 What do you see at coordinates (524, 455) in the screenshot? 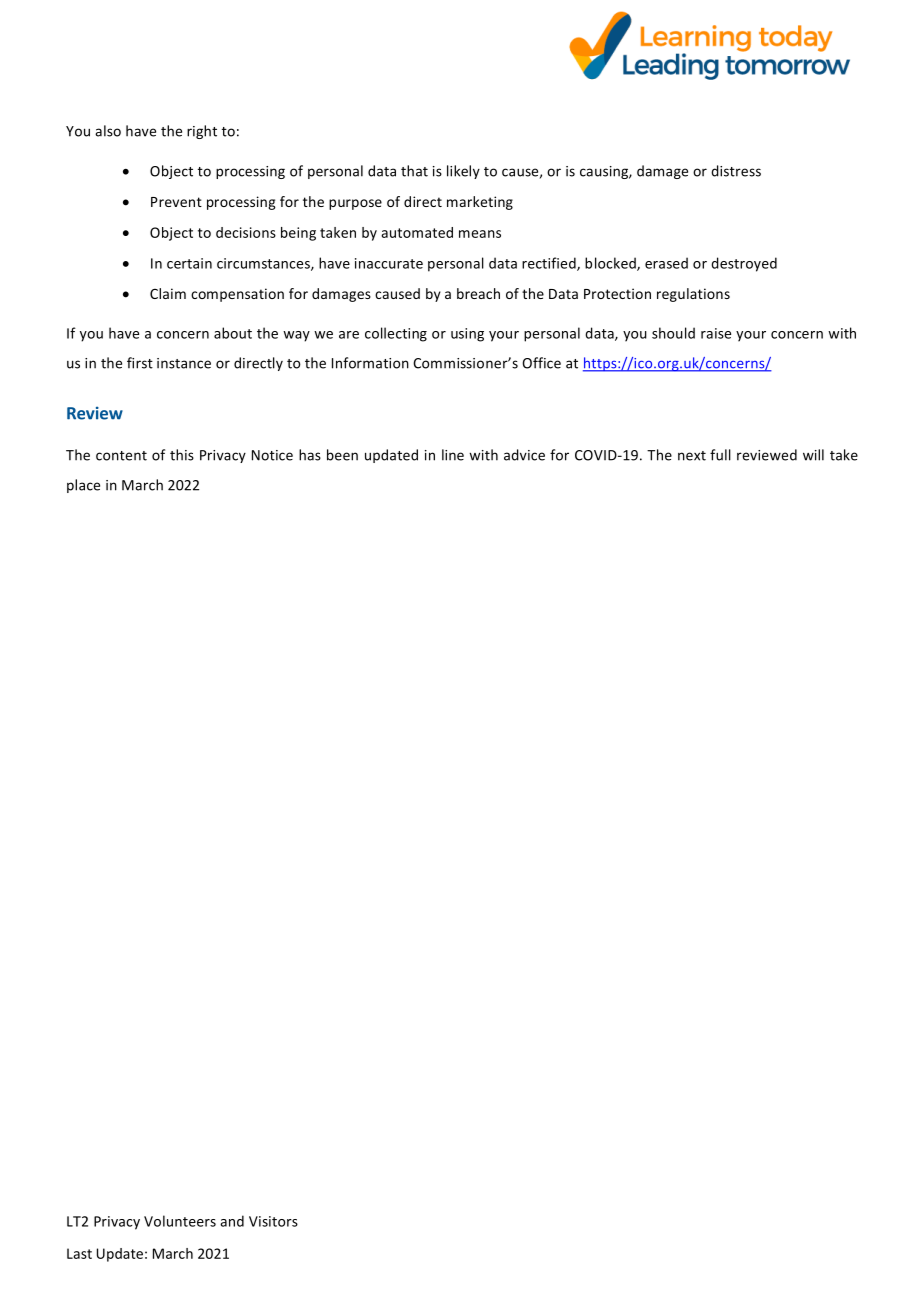
I see `advice` at bounding box center [524, 455].
